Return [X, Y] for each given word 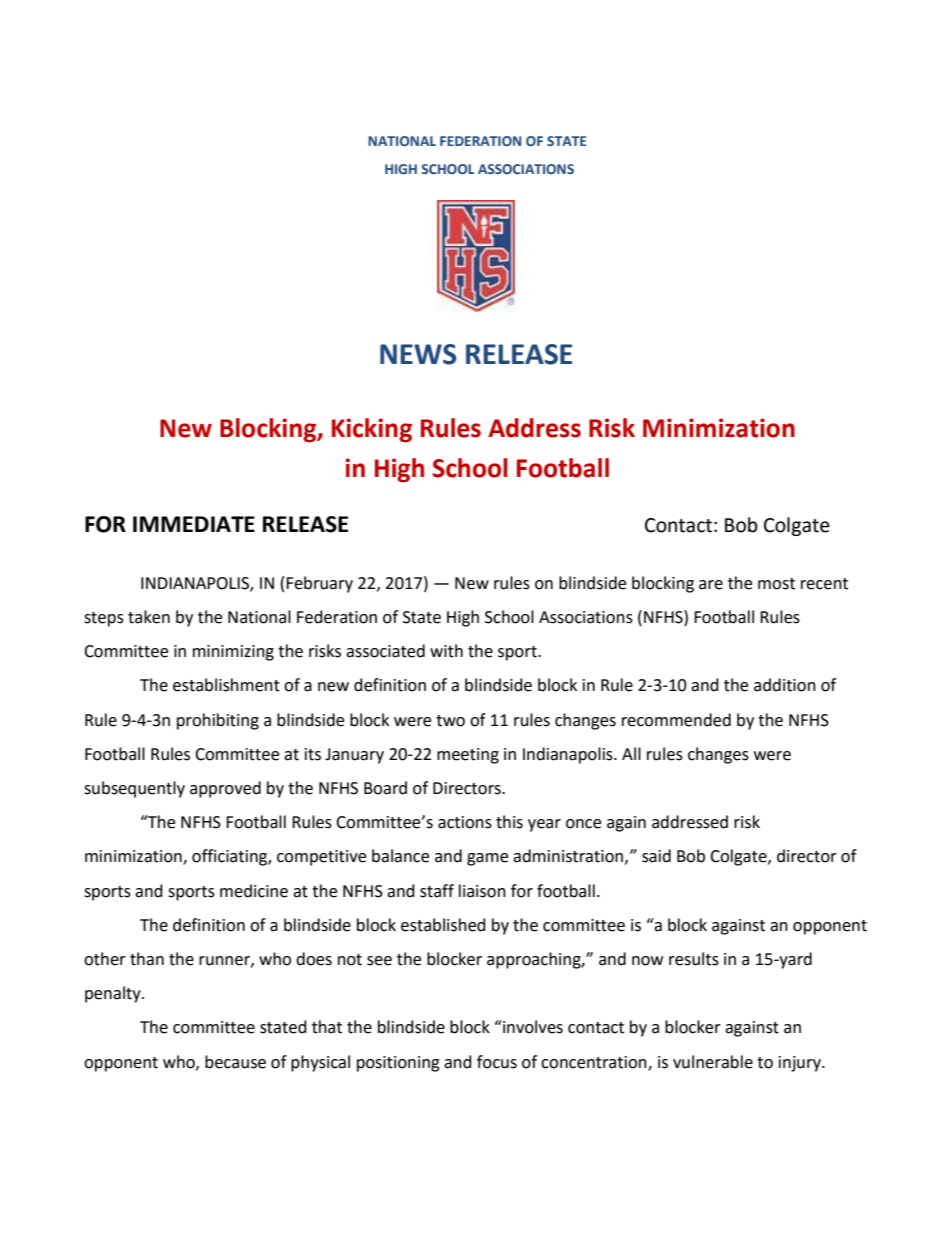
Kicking [372, 430]
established [443, 925]
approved [225, 789]
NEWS [418, 354]
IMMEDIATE [194, 524]
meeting [468, 756]
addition [785, 685]
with [446, 651]
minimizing [233, 653]
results [694, 959]
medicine [254, 891]
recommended [676, 720]
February [319, 584]
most [776, 584]
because [235, 1062]
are [711, 585]
